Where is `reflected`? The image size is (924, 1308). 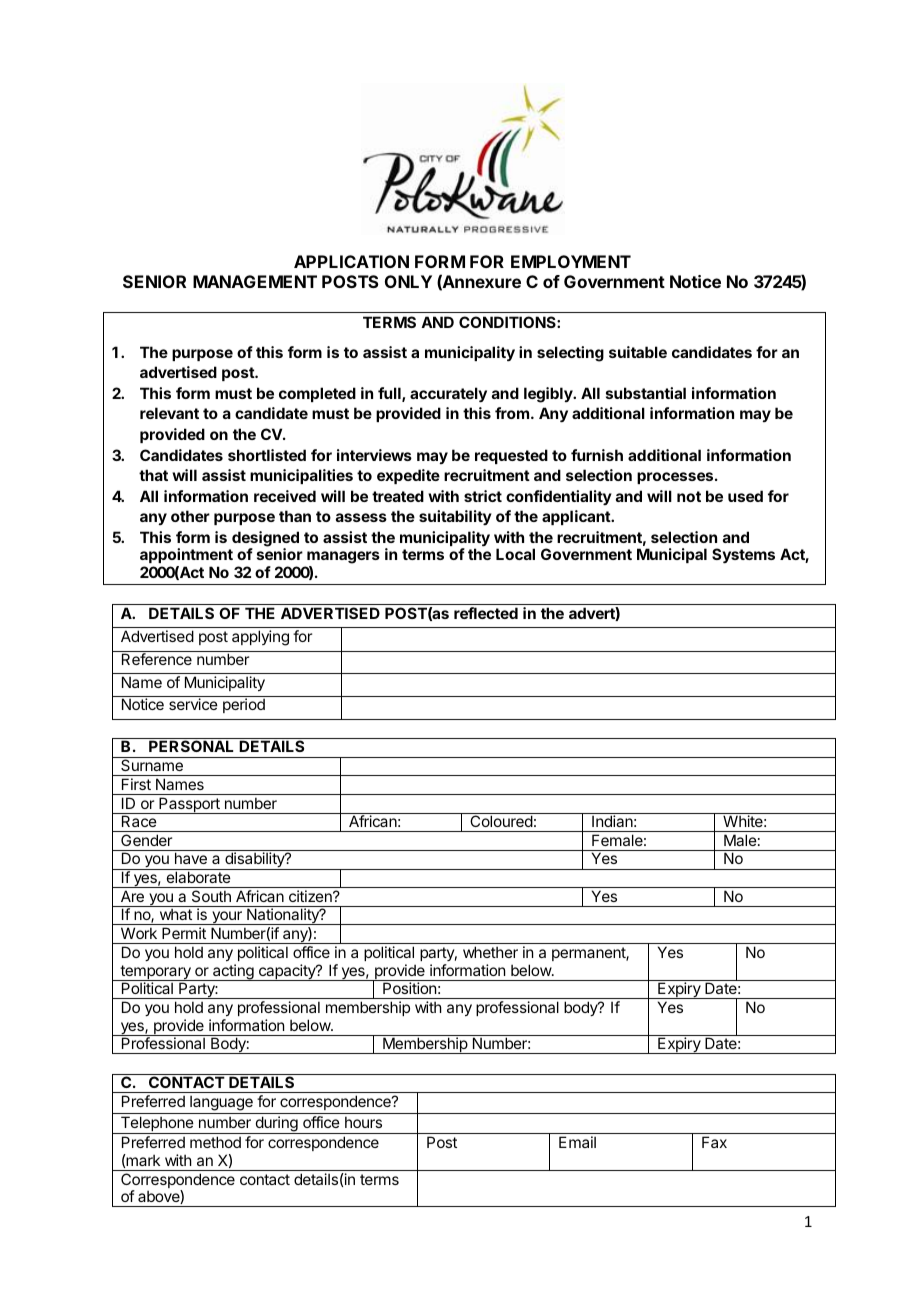 reflected is located at coordinates (486, 613).
